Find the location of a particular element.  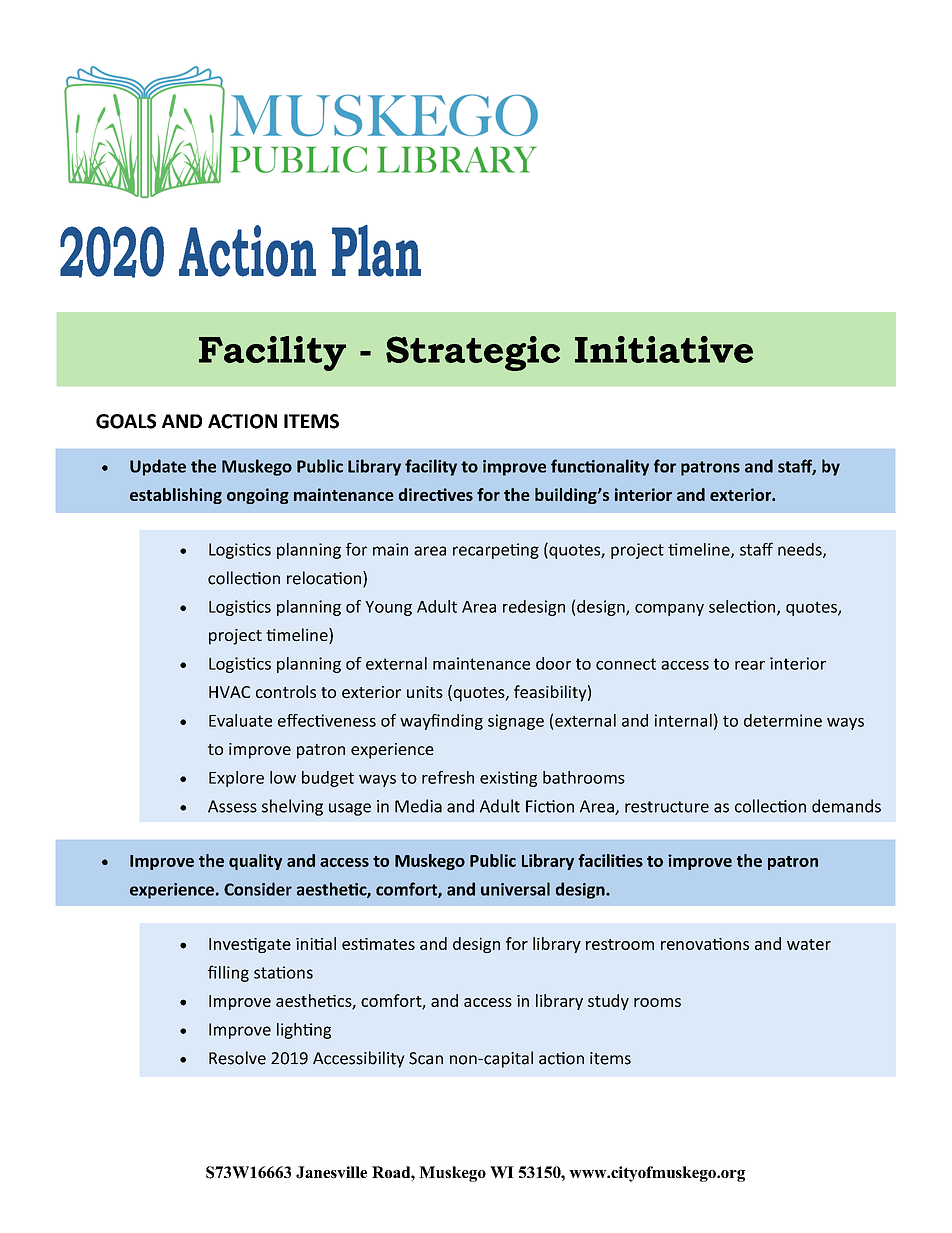

Scan is located at coordinates (426, 1058).
